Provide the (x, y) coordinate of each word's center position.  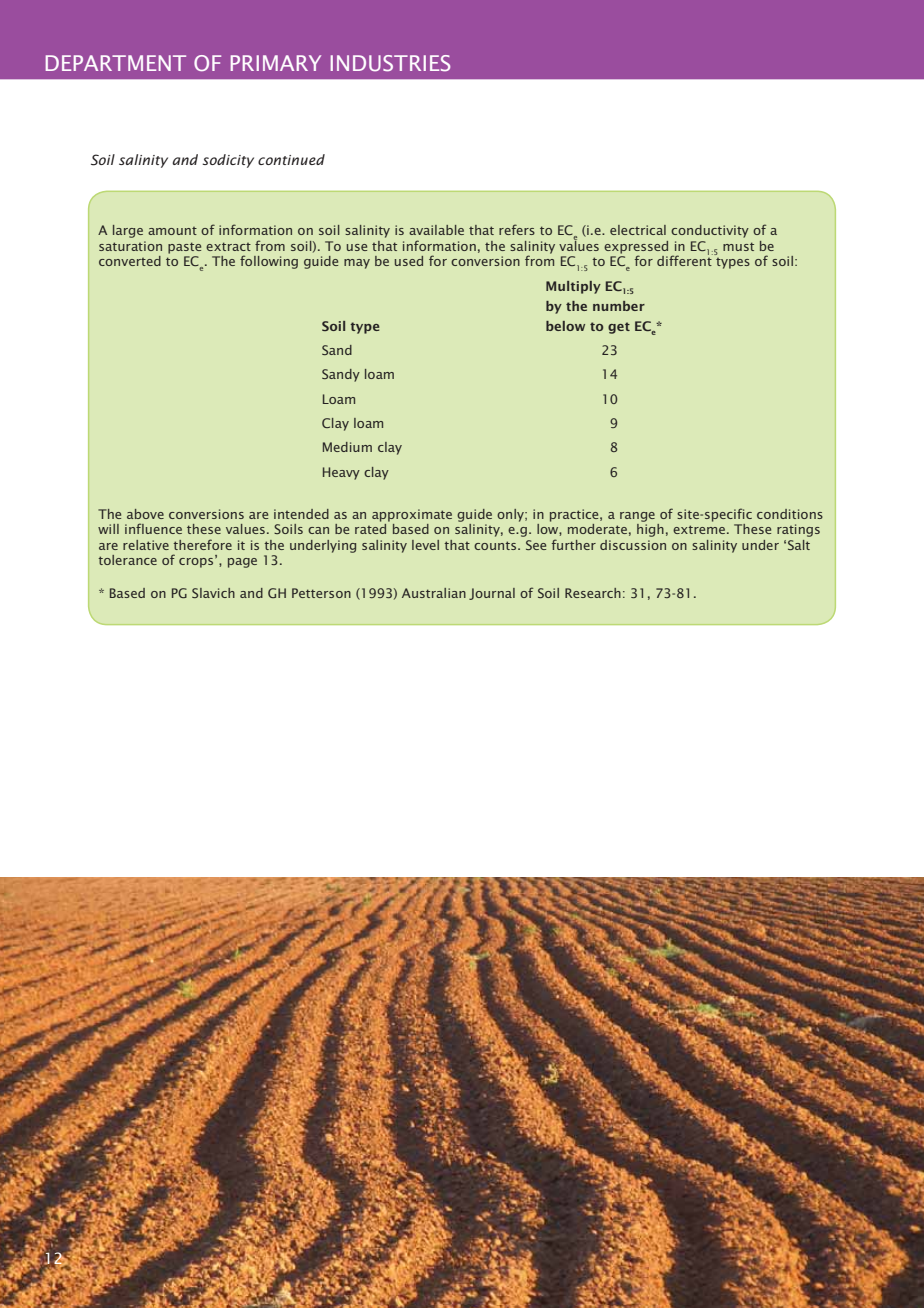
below (565, 326)
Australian (434, 593)
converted (130, 261)
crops (197, 562)
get (619, 328)
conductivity (710, 231)
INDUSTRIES (390, 63)
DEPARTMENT (116, 63)
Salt (799, 545)
